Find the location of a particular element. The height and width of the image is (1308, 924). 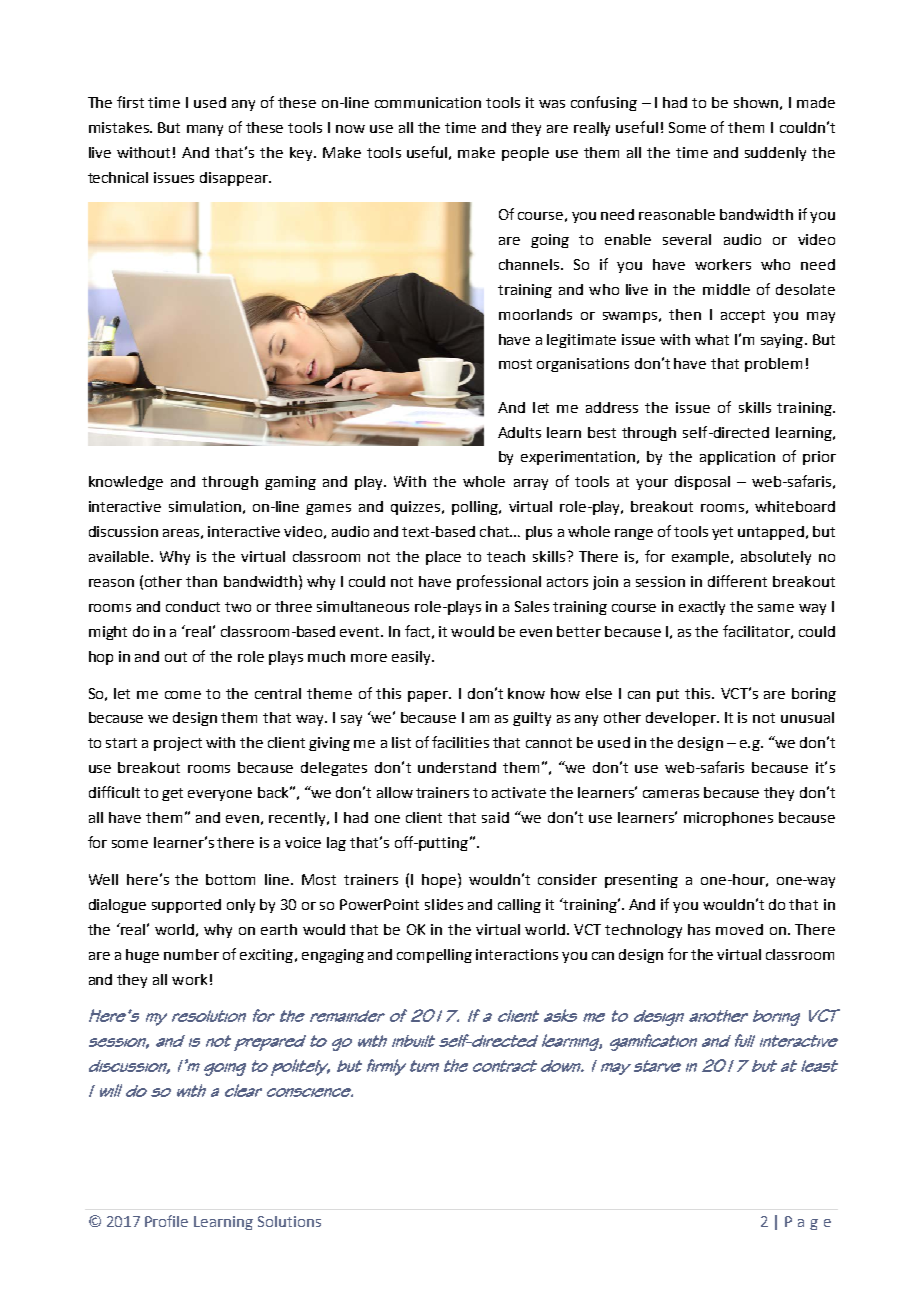

simulation is located at coordinates (205, 506).
